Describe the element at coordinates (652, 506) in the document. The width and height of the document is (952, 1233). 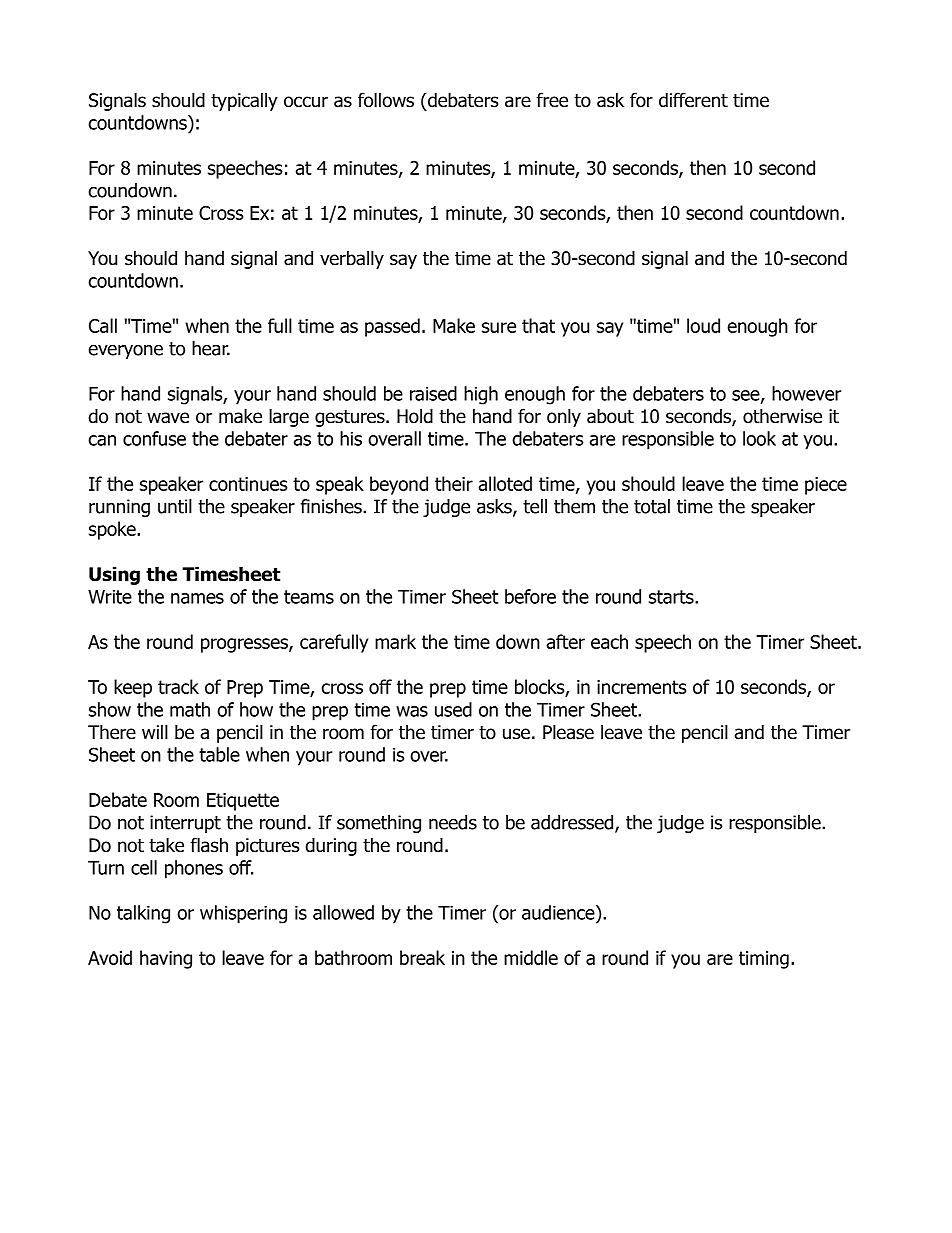
I see `total` at that location.
